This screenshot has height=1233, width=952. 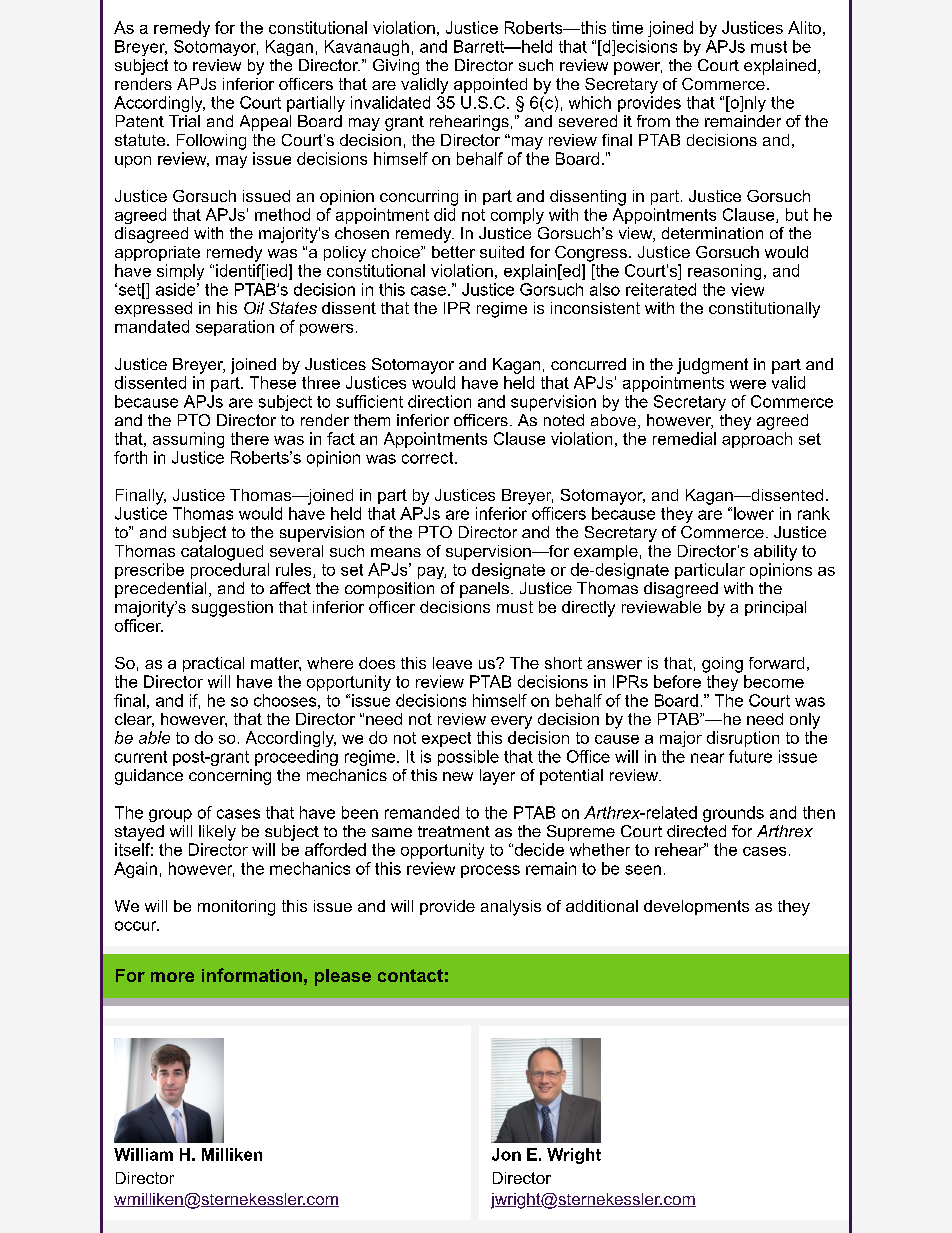 I want to click on suggestion, so click(x=232, y=609).
